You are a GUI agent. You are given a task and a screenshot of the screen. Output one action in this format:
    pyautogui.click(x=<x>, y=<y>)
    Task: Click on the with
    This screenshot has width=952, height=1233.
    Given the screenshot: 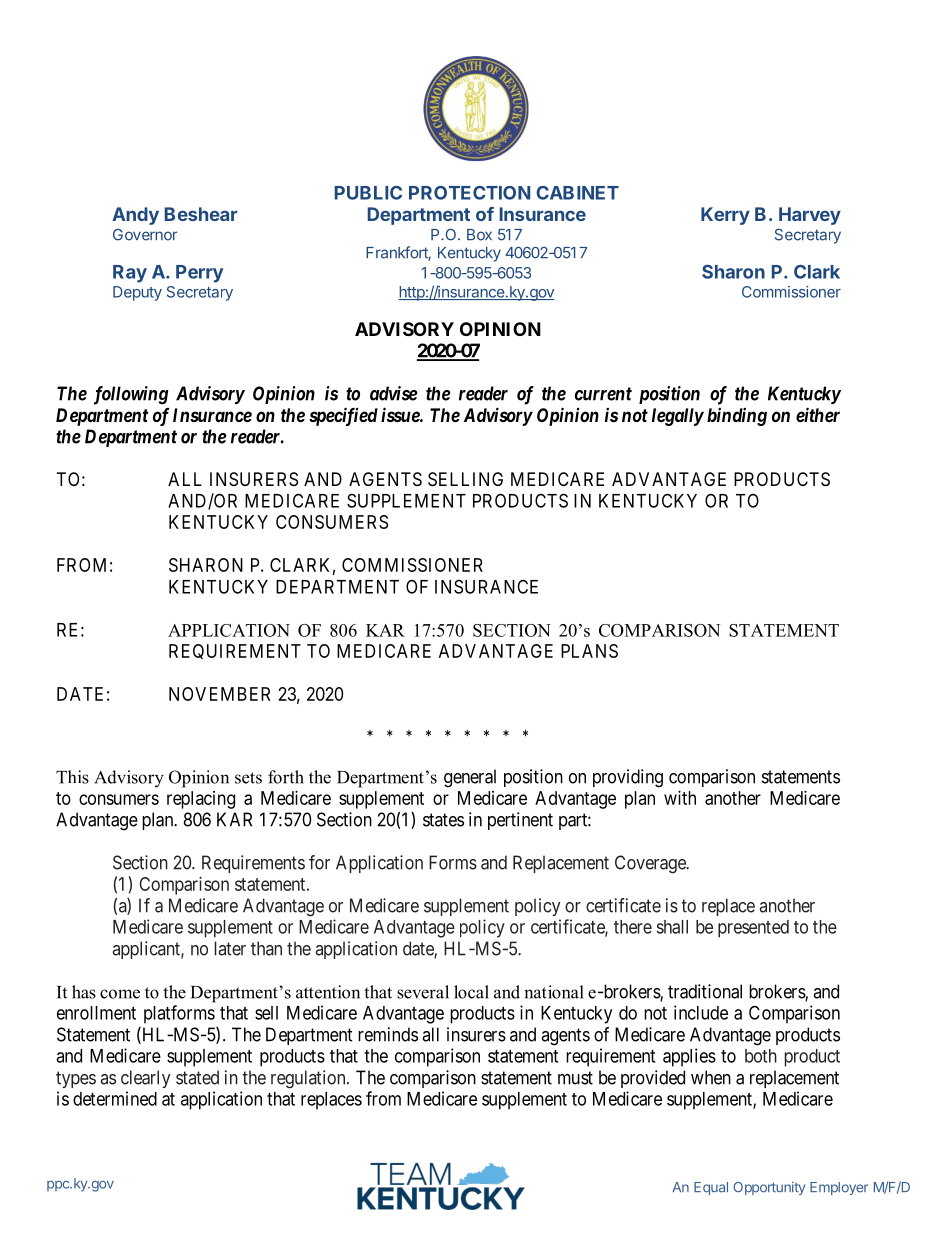 What is the action you would take?
    pyautogui.click(x=680, y=798)
